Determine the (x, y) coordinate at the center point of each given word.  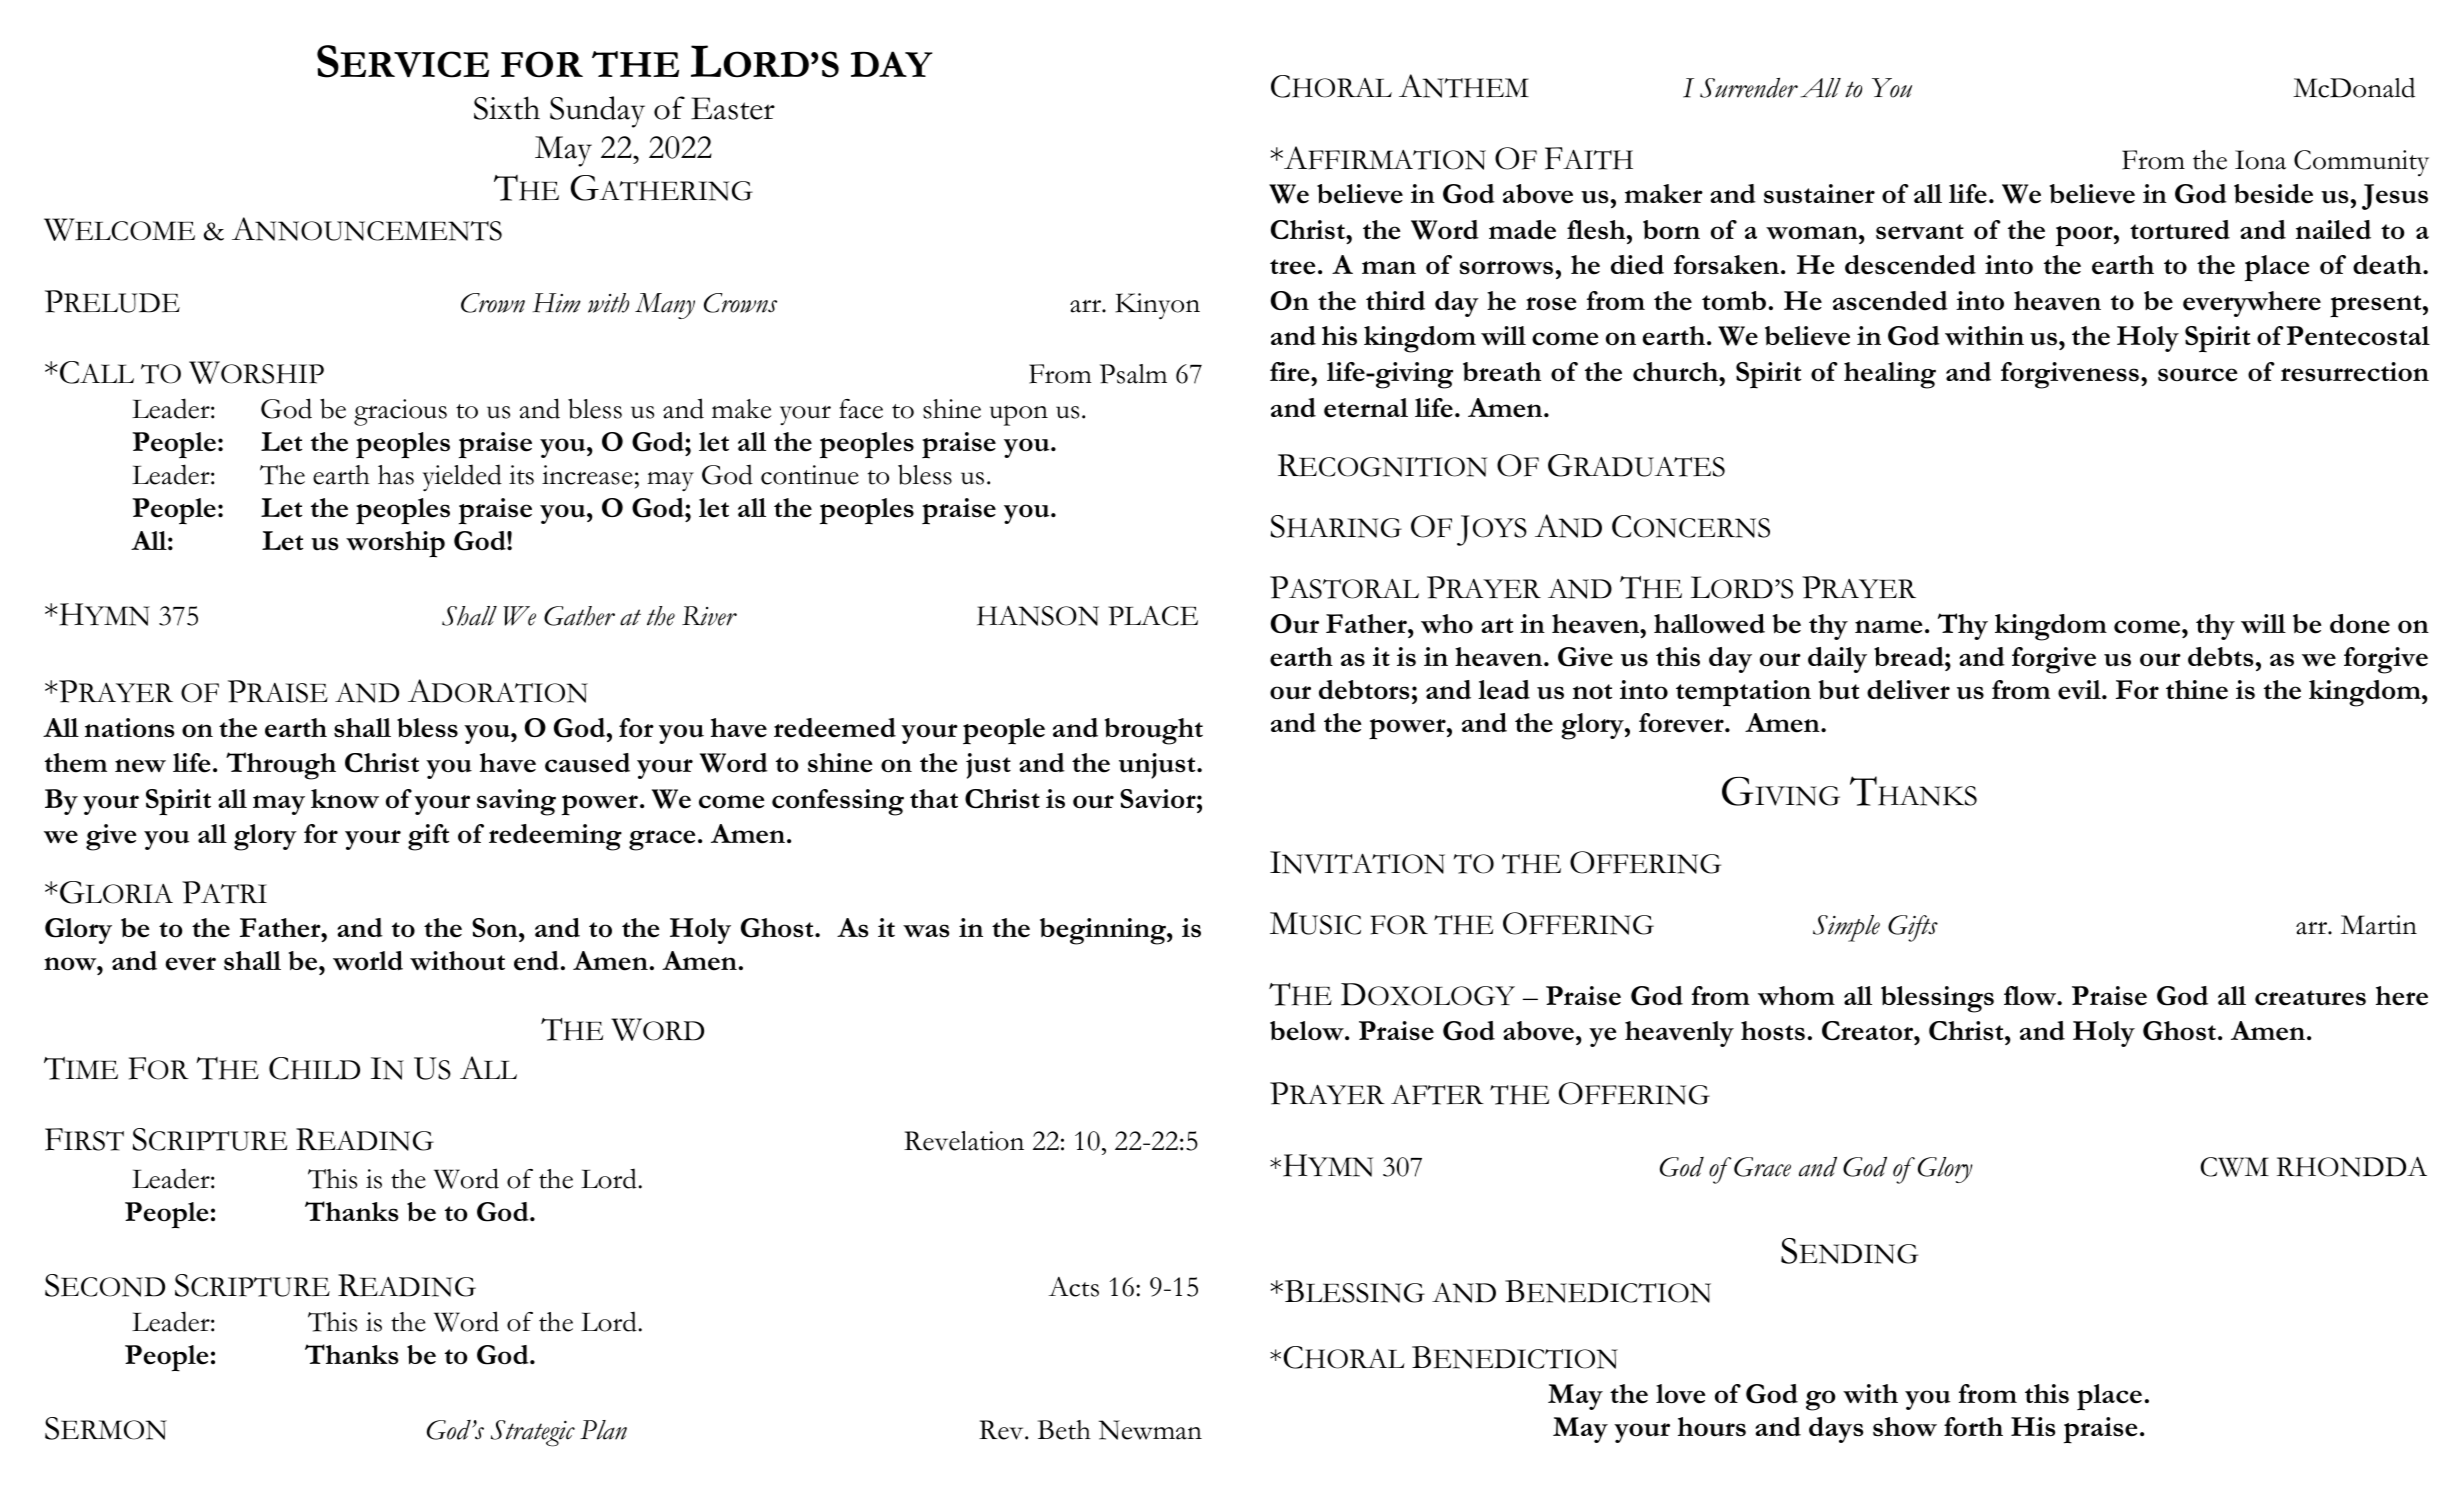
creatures (2310, 998)
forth (1973, 1427)
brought (1154, 731)
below (1308, 1031)
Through (281, 766)
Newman (1150, 1430)
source (2198, 375)
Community (2361, 163)
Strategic (533, 1433)
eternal (1366, 408)
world (368, 961)
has (396, 475)
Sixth (507, 108)
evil (2080, 690)
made (1522, 230)
